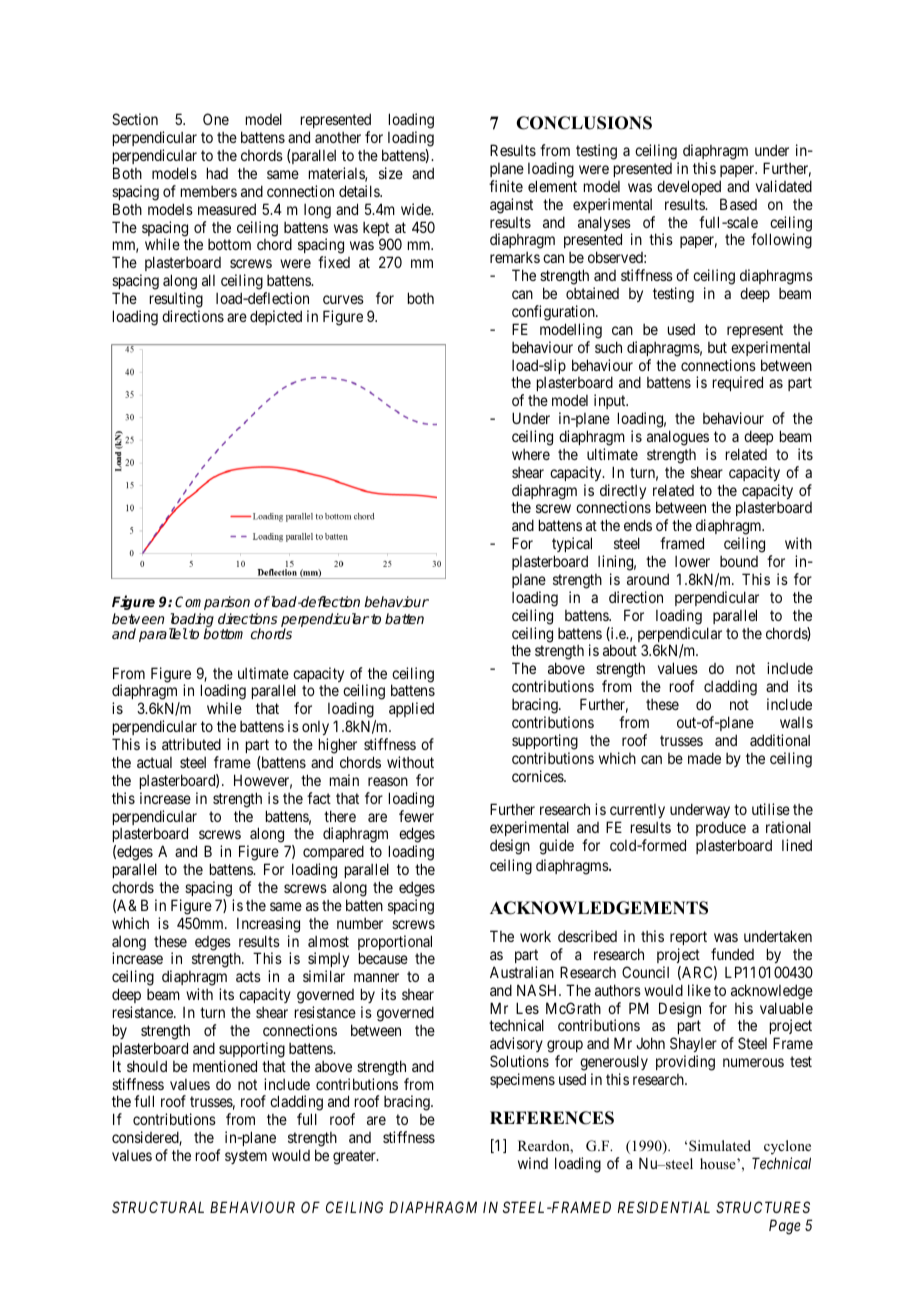 This document has width=924, height=1308. What do you see at coordinates (246, 1157) in the document?
I see `system` at bounding box center [246, 1157].
